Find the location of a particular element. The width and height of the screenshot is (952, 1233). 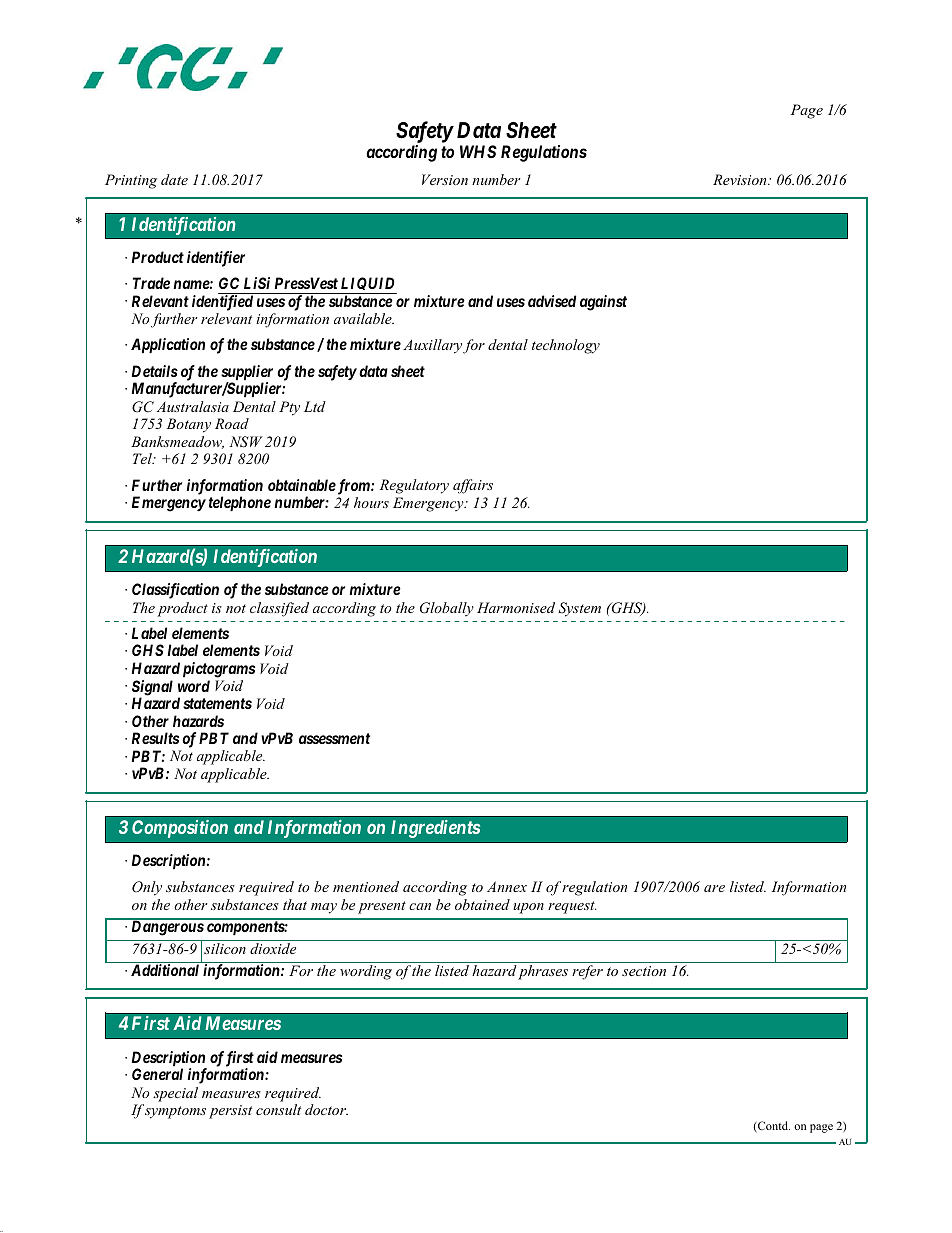

obtained is located at coordinates (482, 904).
